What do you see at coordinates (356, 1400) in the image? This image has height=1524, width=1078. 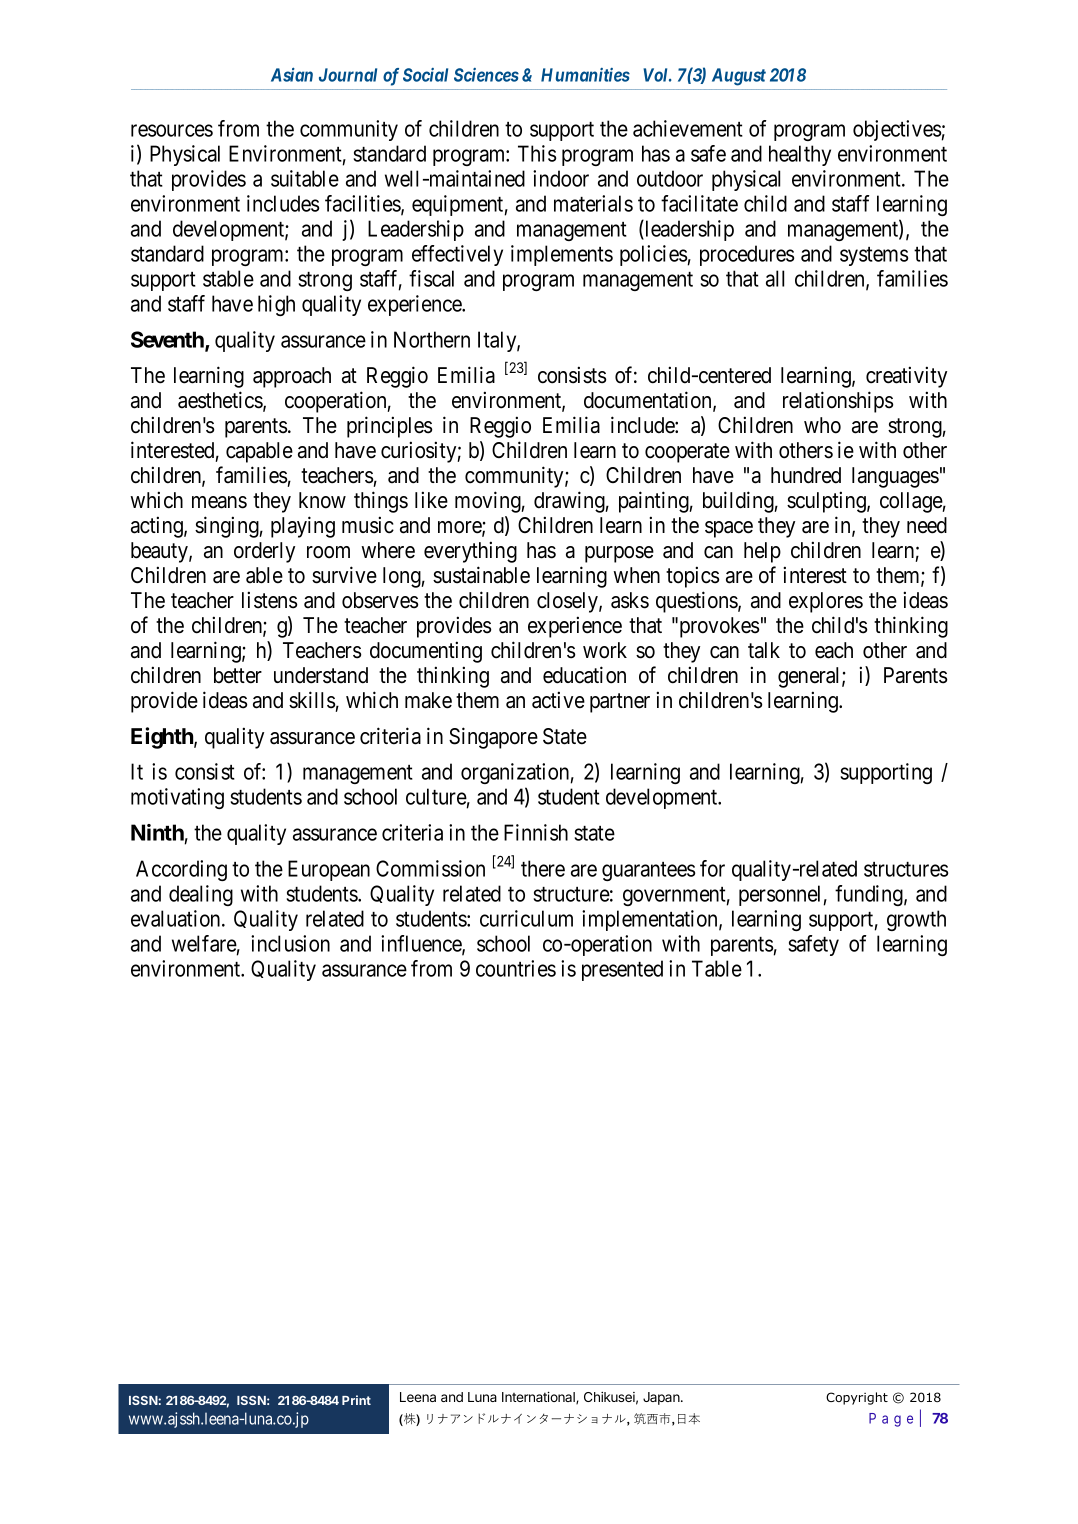 I see `Print` at bounding box center [356, 1400].
